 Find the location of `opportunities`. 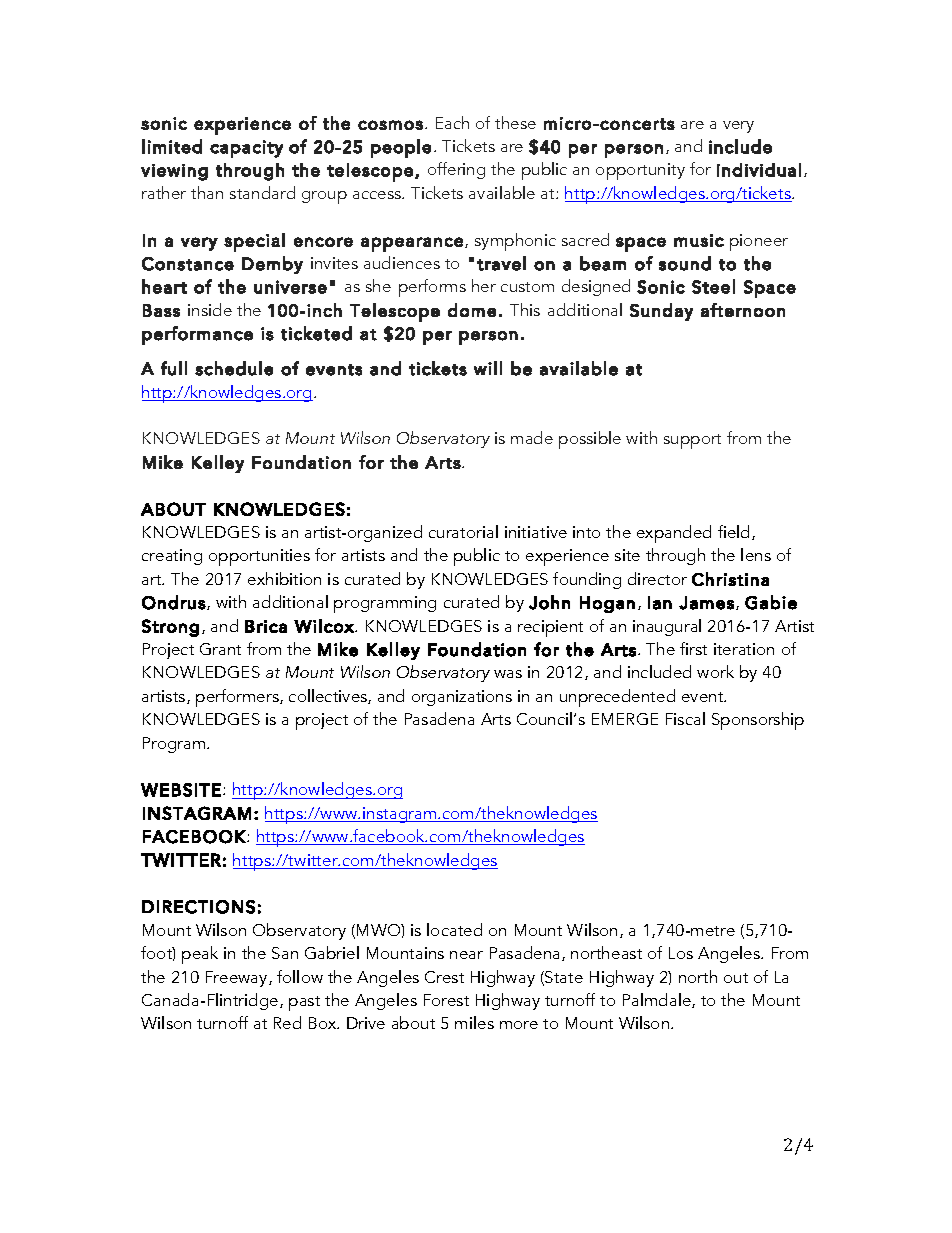

opportunities is located at coordinates (259, 557).
